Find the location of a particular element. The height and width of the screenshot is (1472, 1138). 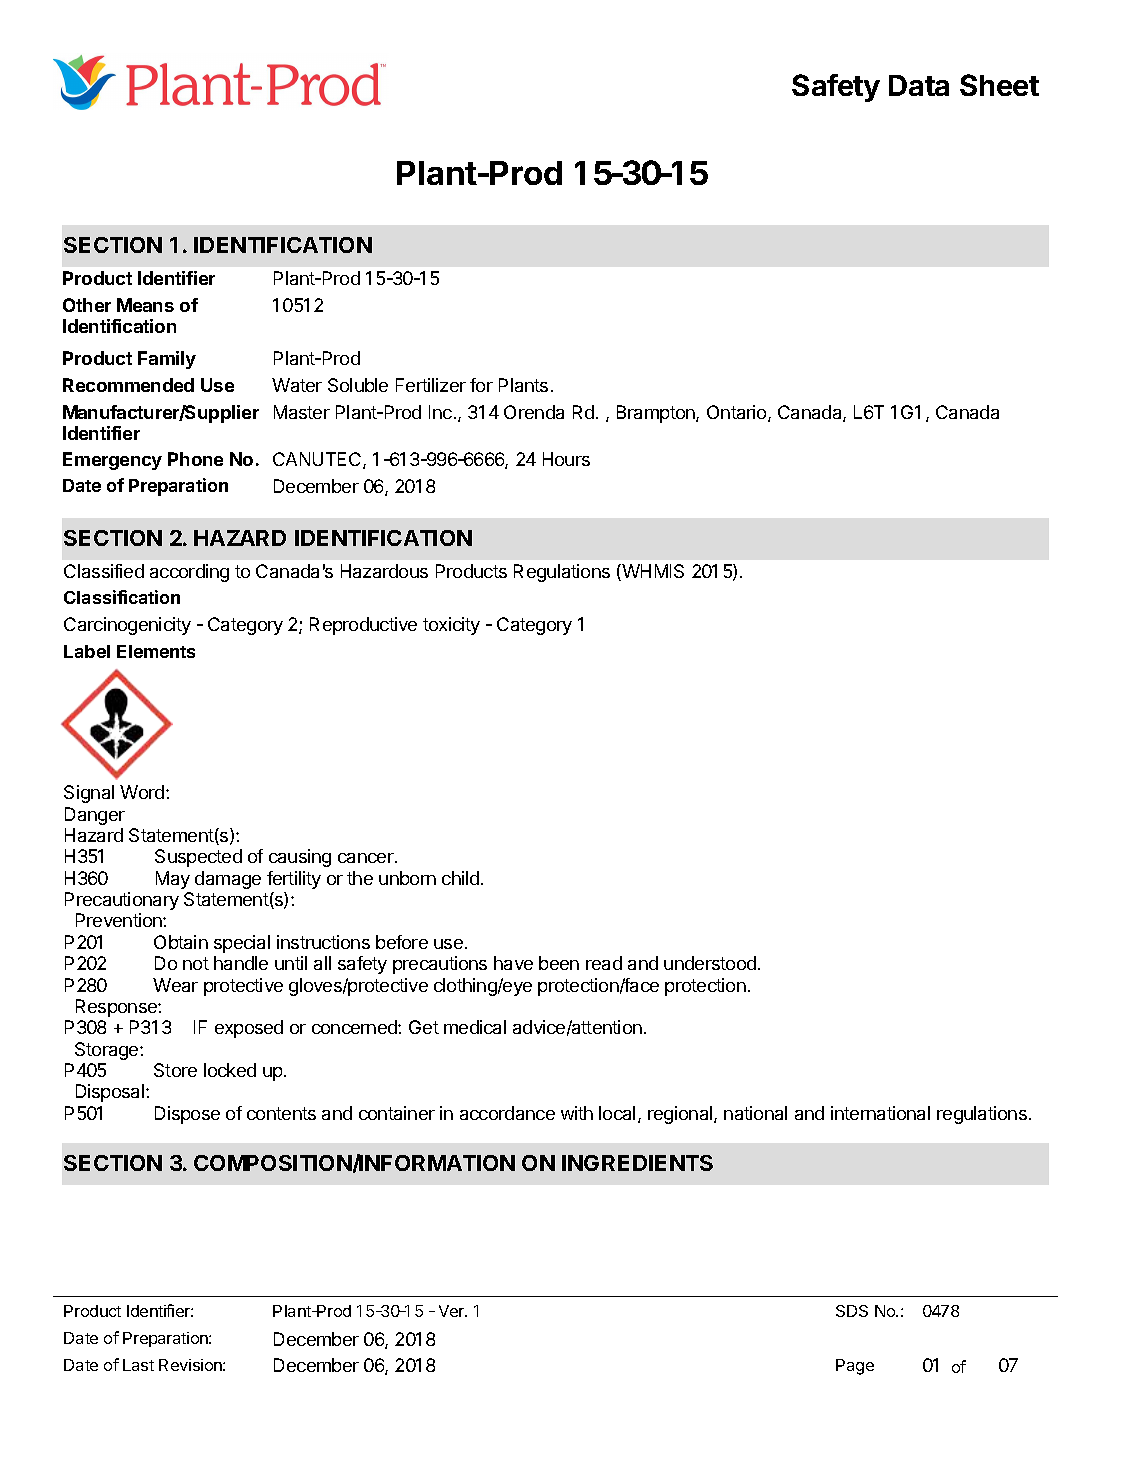

Data is located at coordinates (919, 85).
